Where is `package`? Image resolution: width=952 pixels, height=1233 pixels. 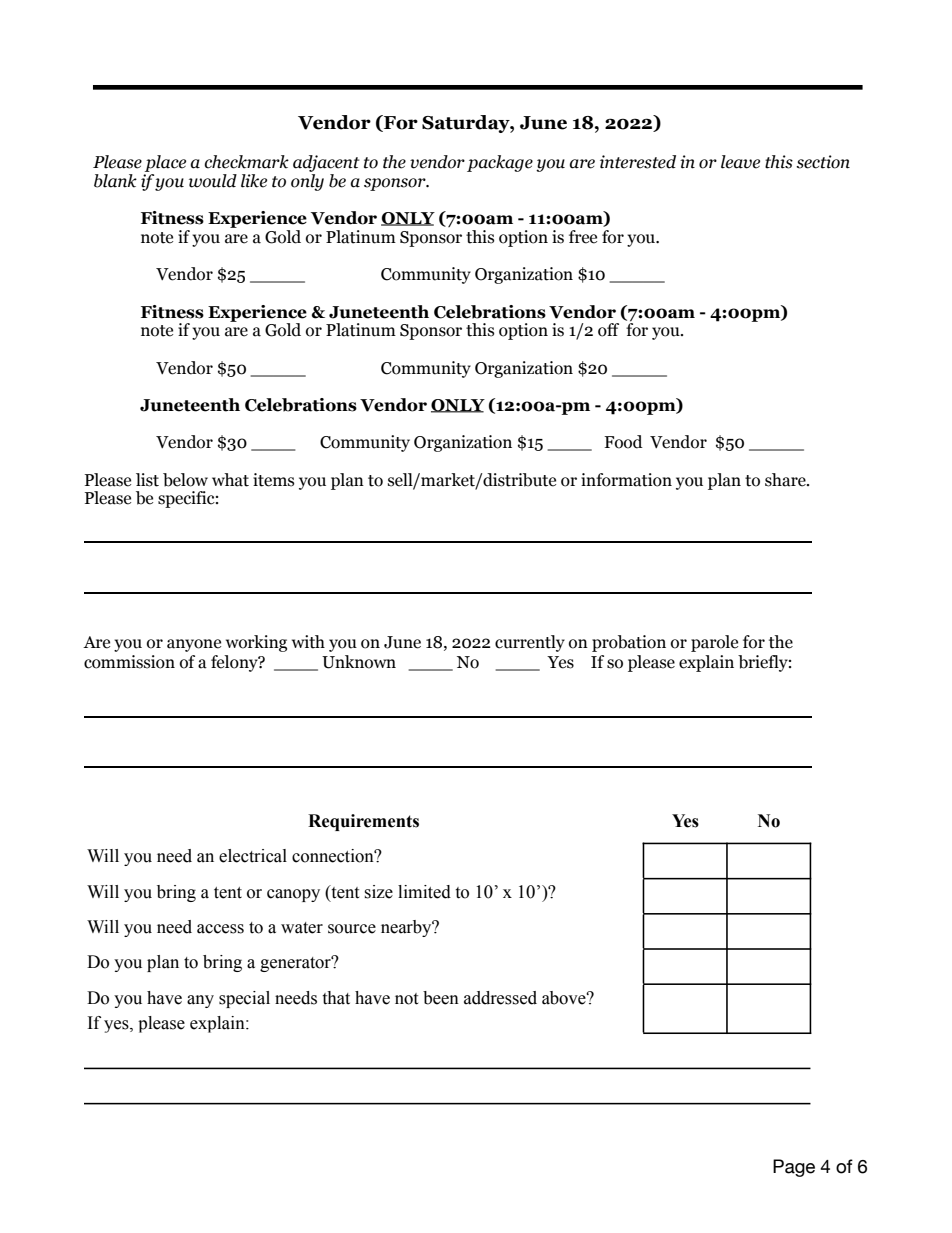
package is located at coordinates (500, 163).
